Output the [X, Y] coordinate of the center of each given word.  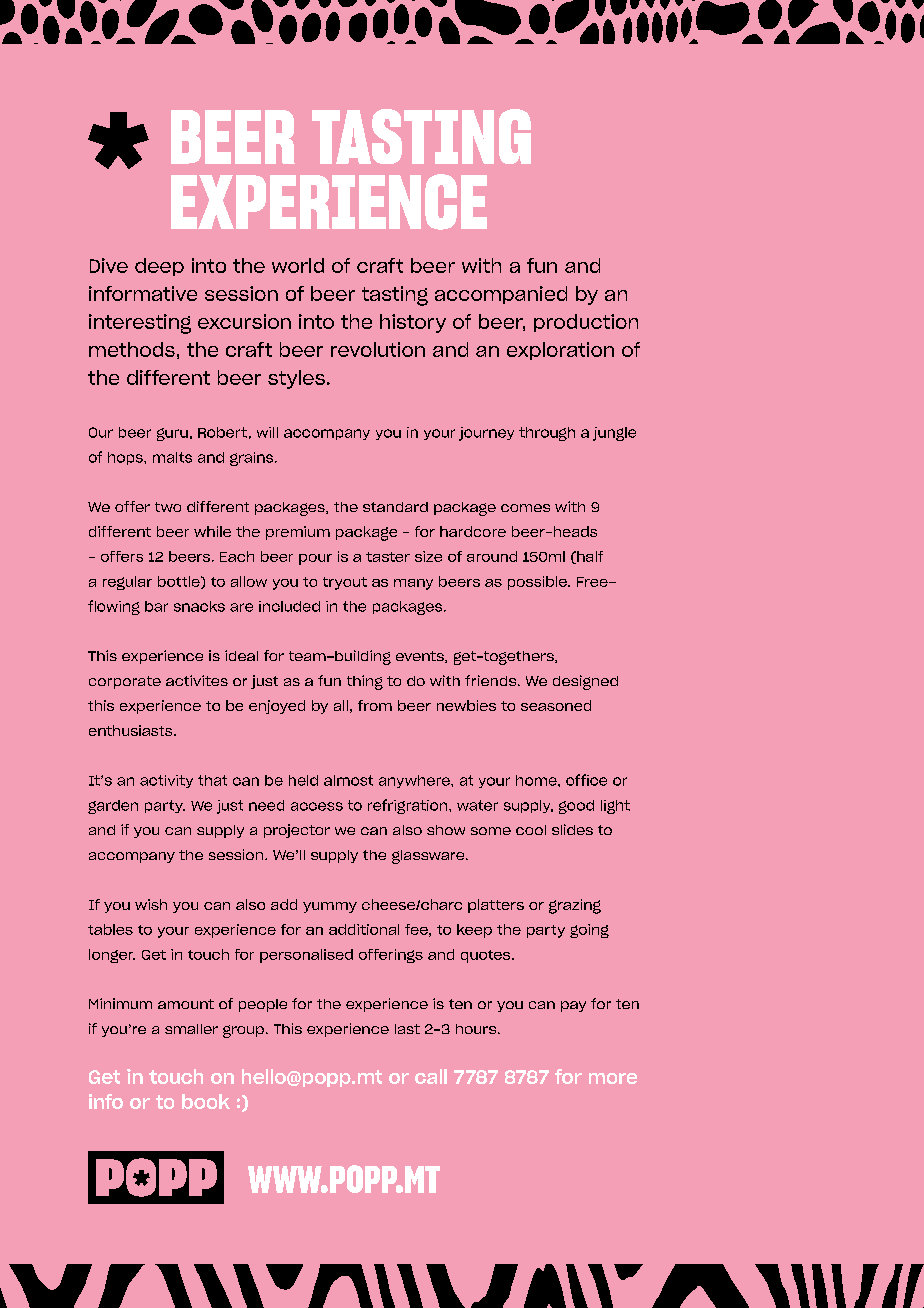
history [413, 323]
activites [197, 680]
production [586, 323]
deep [159, 267]
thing [365, 682]
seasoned [556, 705]
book [206, 1101]
